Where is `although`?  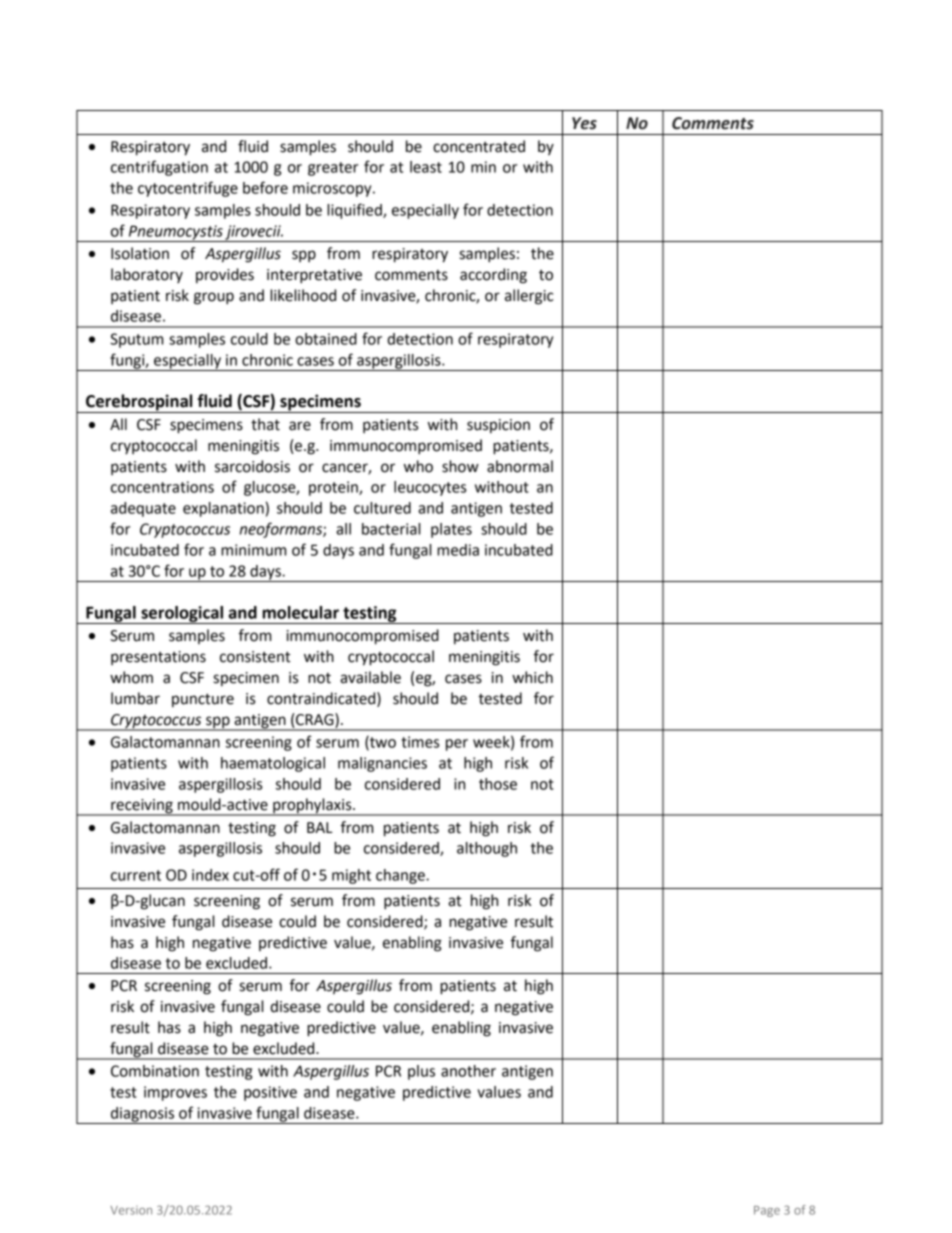
although is located at coordinates (487, 849).
